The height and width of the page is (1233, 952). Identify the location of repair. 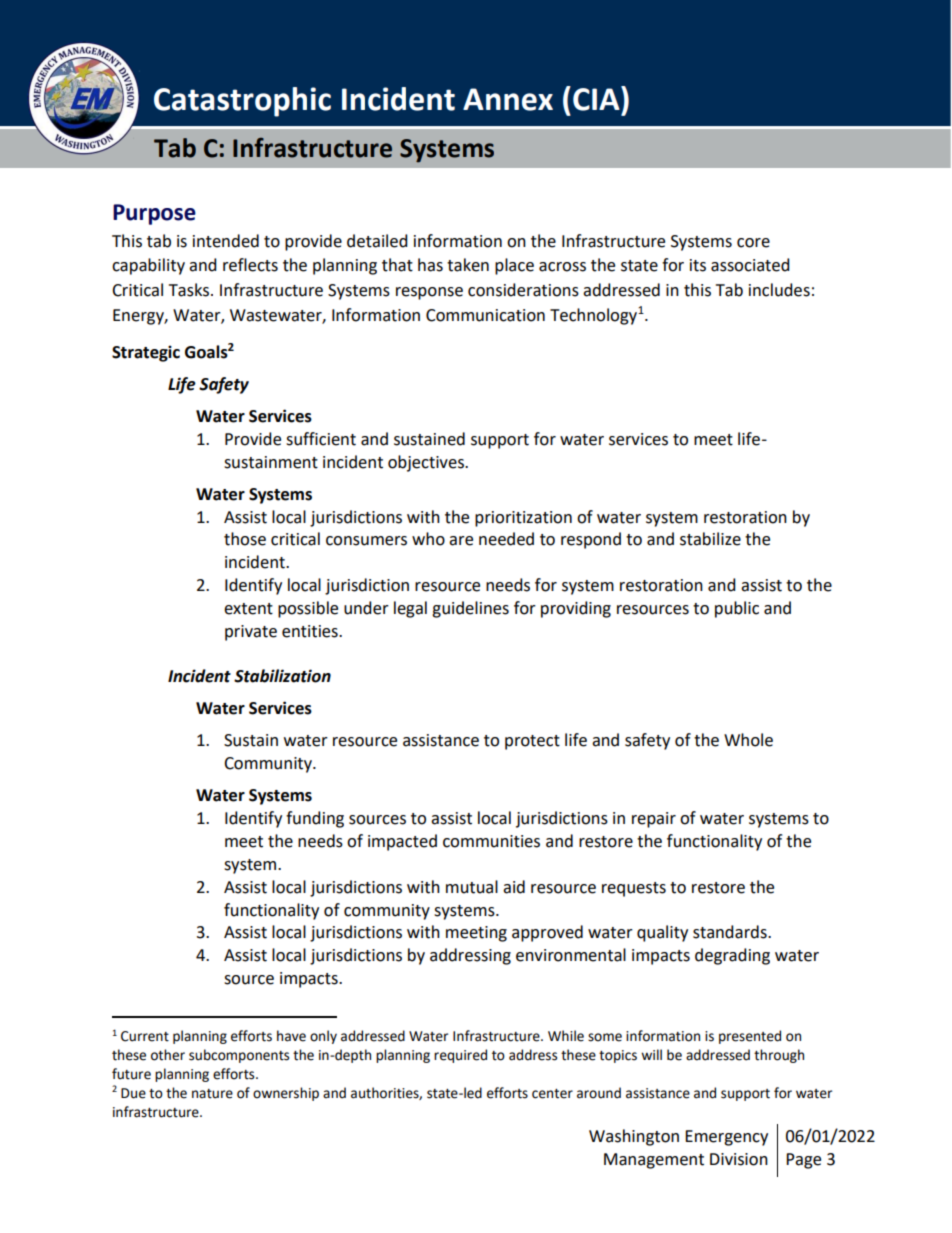
(654, 820).
